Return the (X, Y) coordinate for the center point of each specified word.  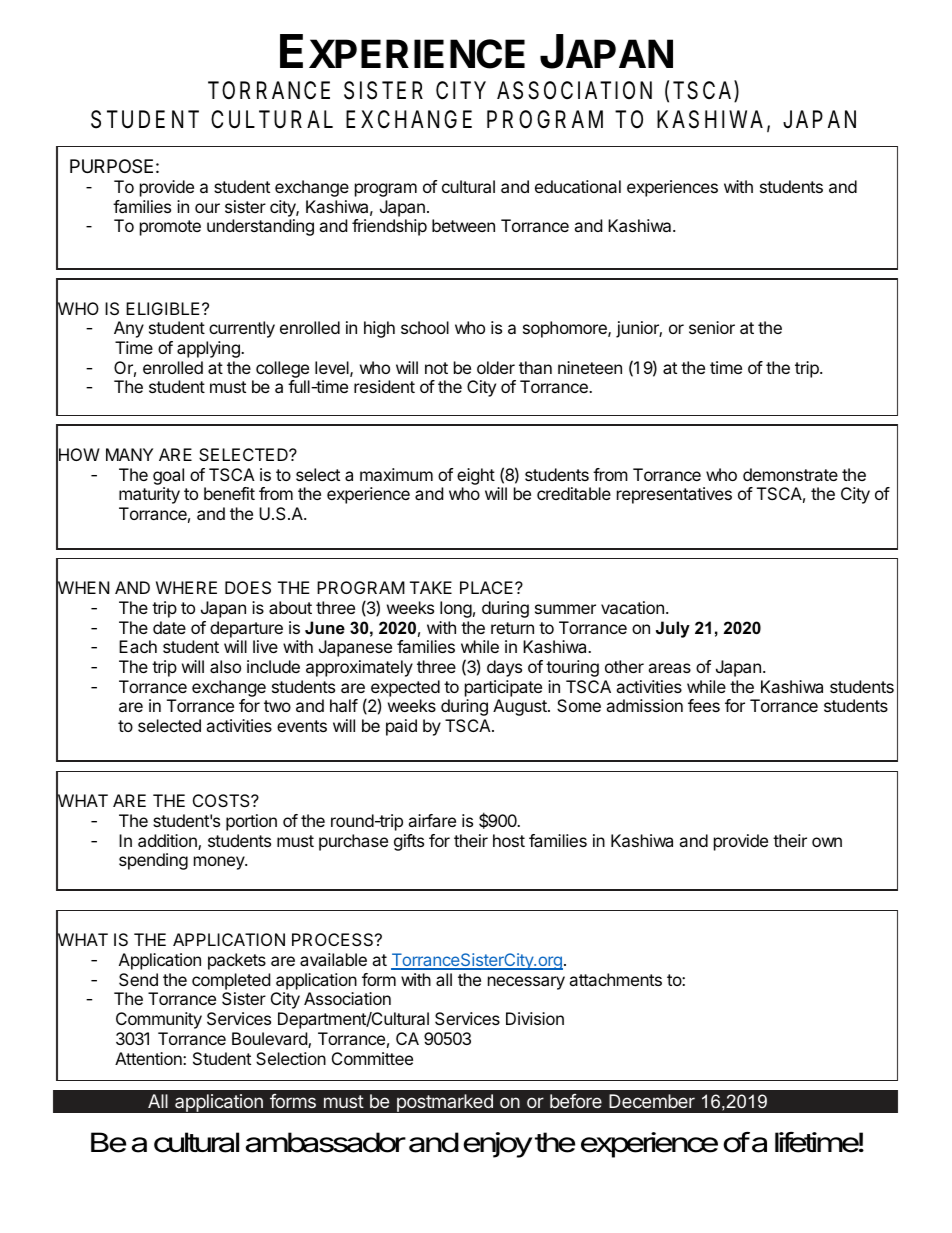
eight (476, 476)
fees (704, 705)
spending (153, 861)
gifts (409, 842)
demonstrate (790, 474)
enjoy (498, 1145)
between (463, 225)
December (652, 1101)
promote (170, 228)
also (225, 666)
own (827, 842)
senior (712, 327)
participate (503, 688)
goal (168, 476)
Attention (149, 1058)
